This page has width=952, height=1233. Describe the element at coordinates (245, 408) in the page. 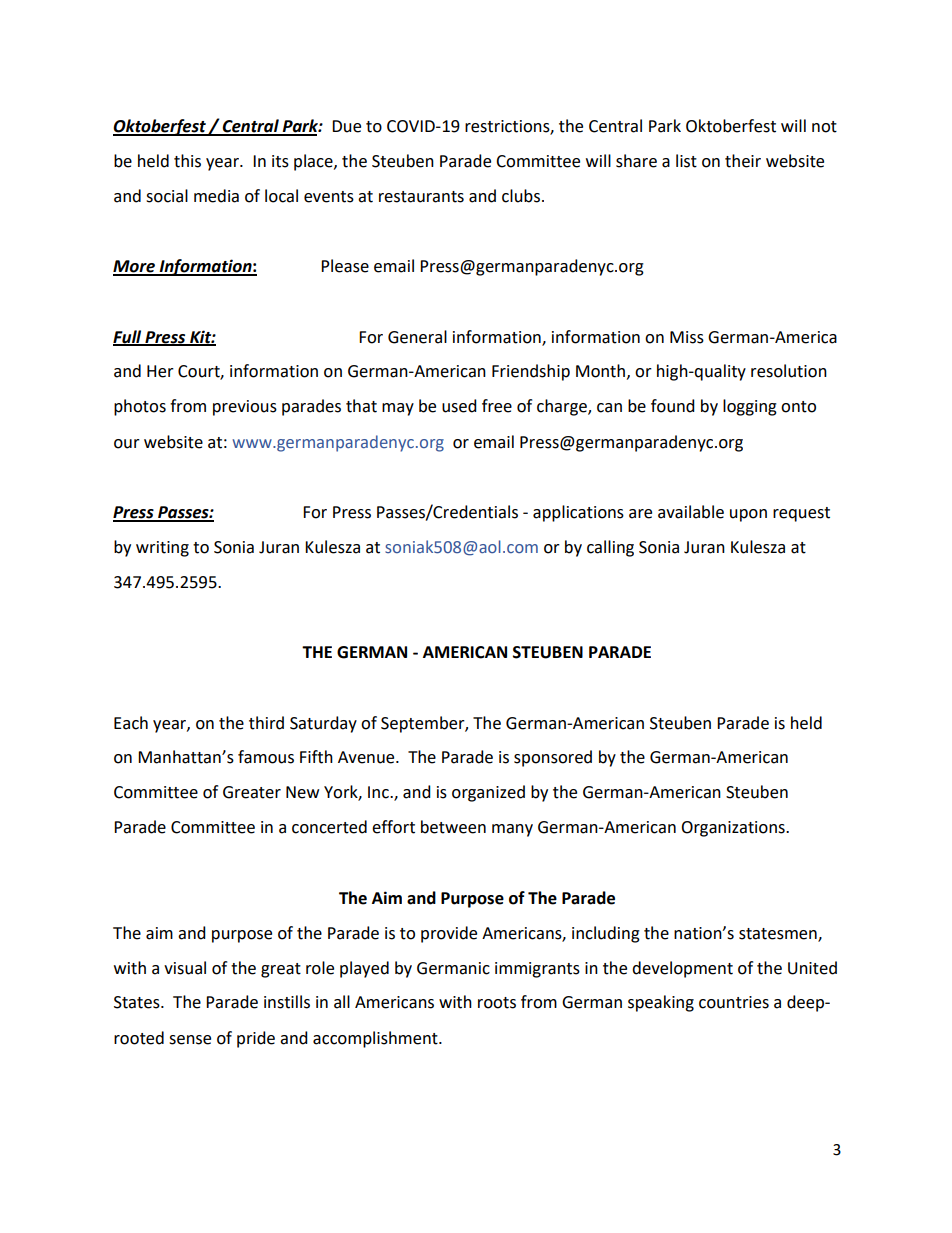

I see `previous` at that location.
